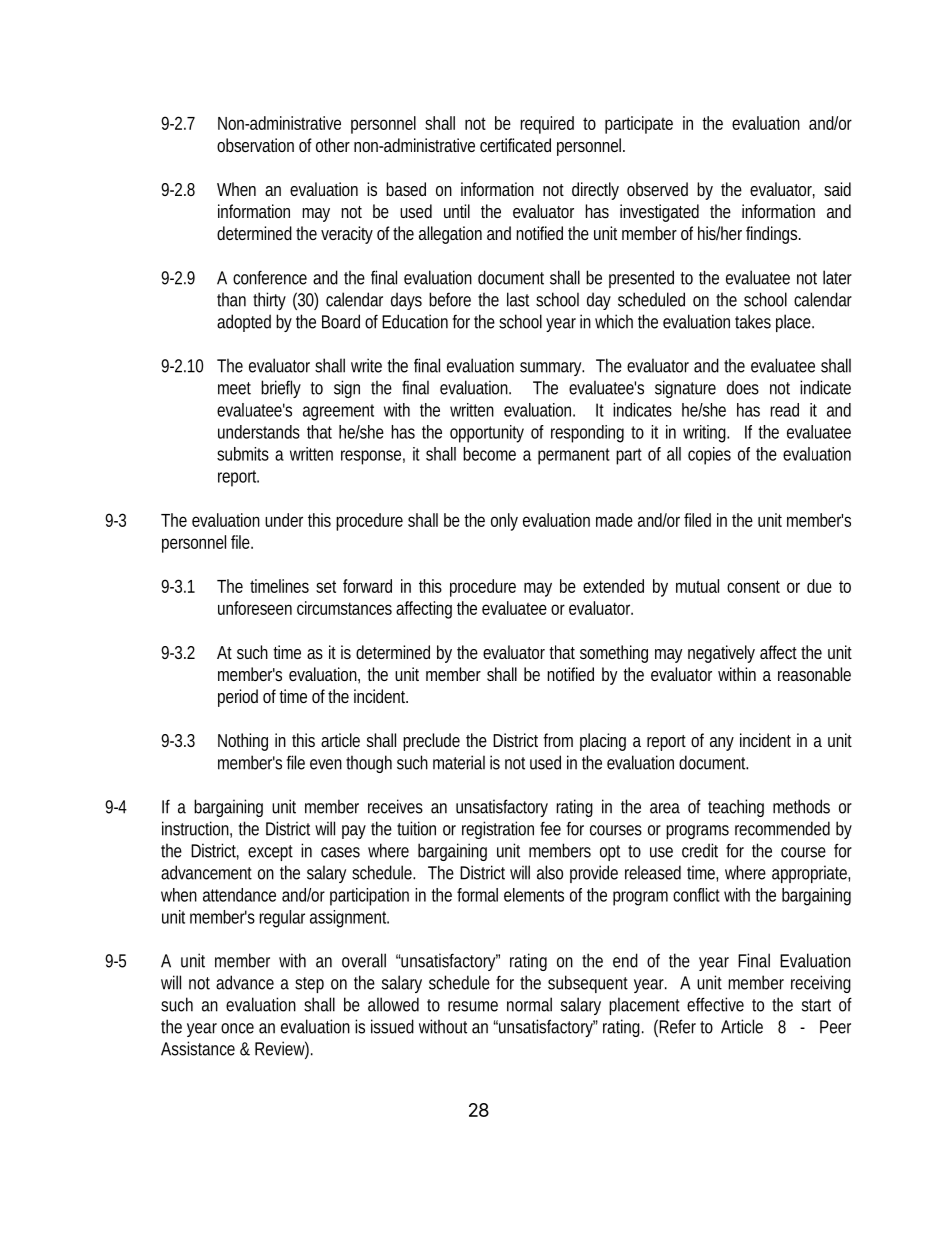 The height and width of the page is (1233, 952). I want to click on once, so click(237, 1028).
